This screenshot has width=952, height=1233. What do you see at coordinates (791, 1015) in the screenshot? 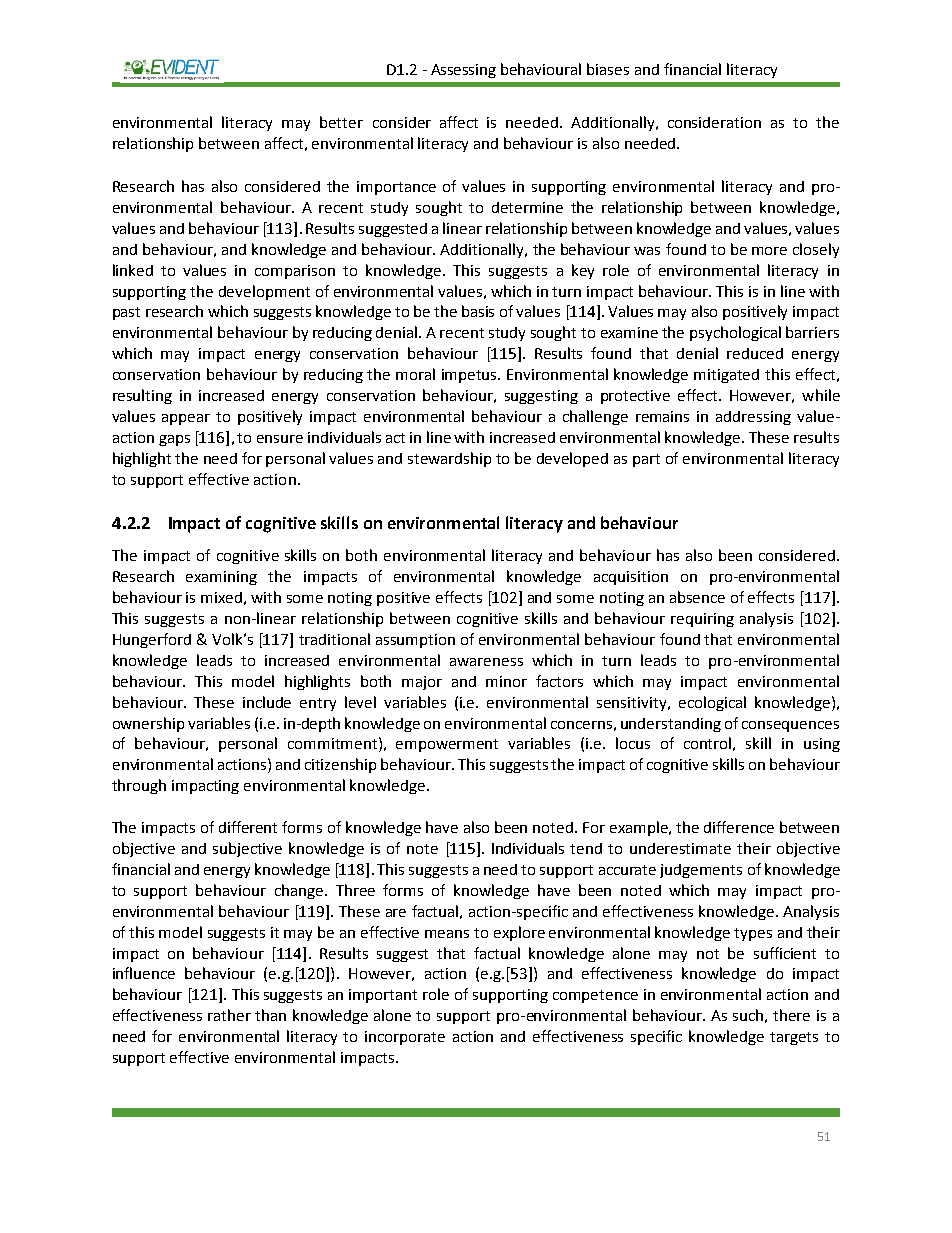
I see `there` at bounding box center [791, 1015].
